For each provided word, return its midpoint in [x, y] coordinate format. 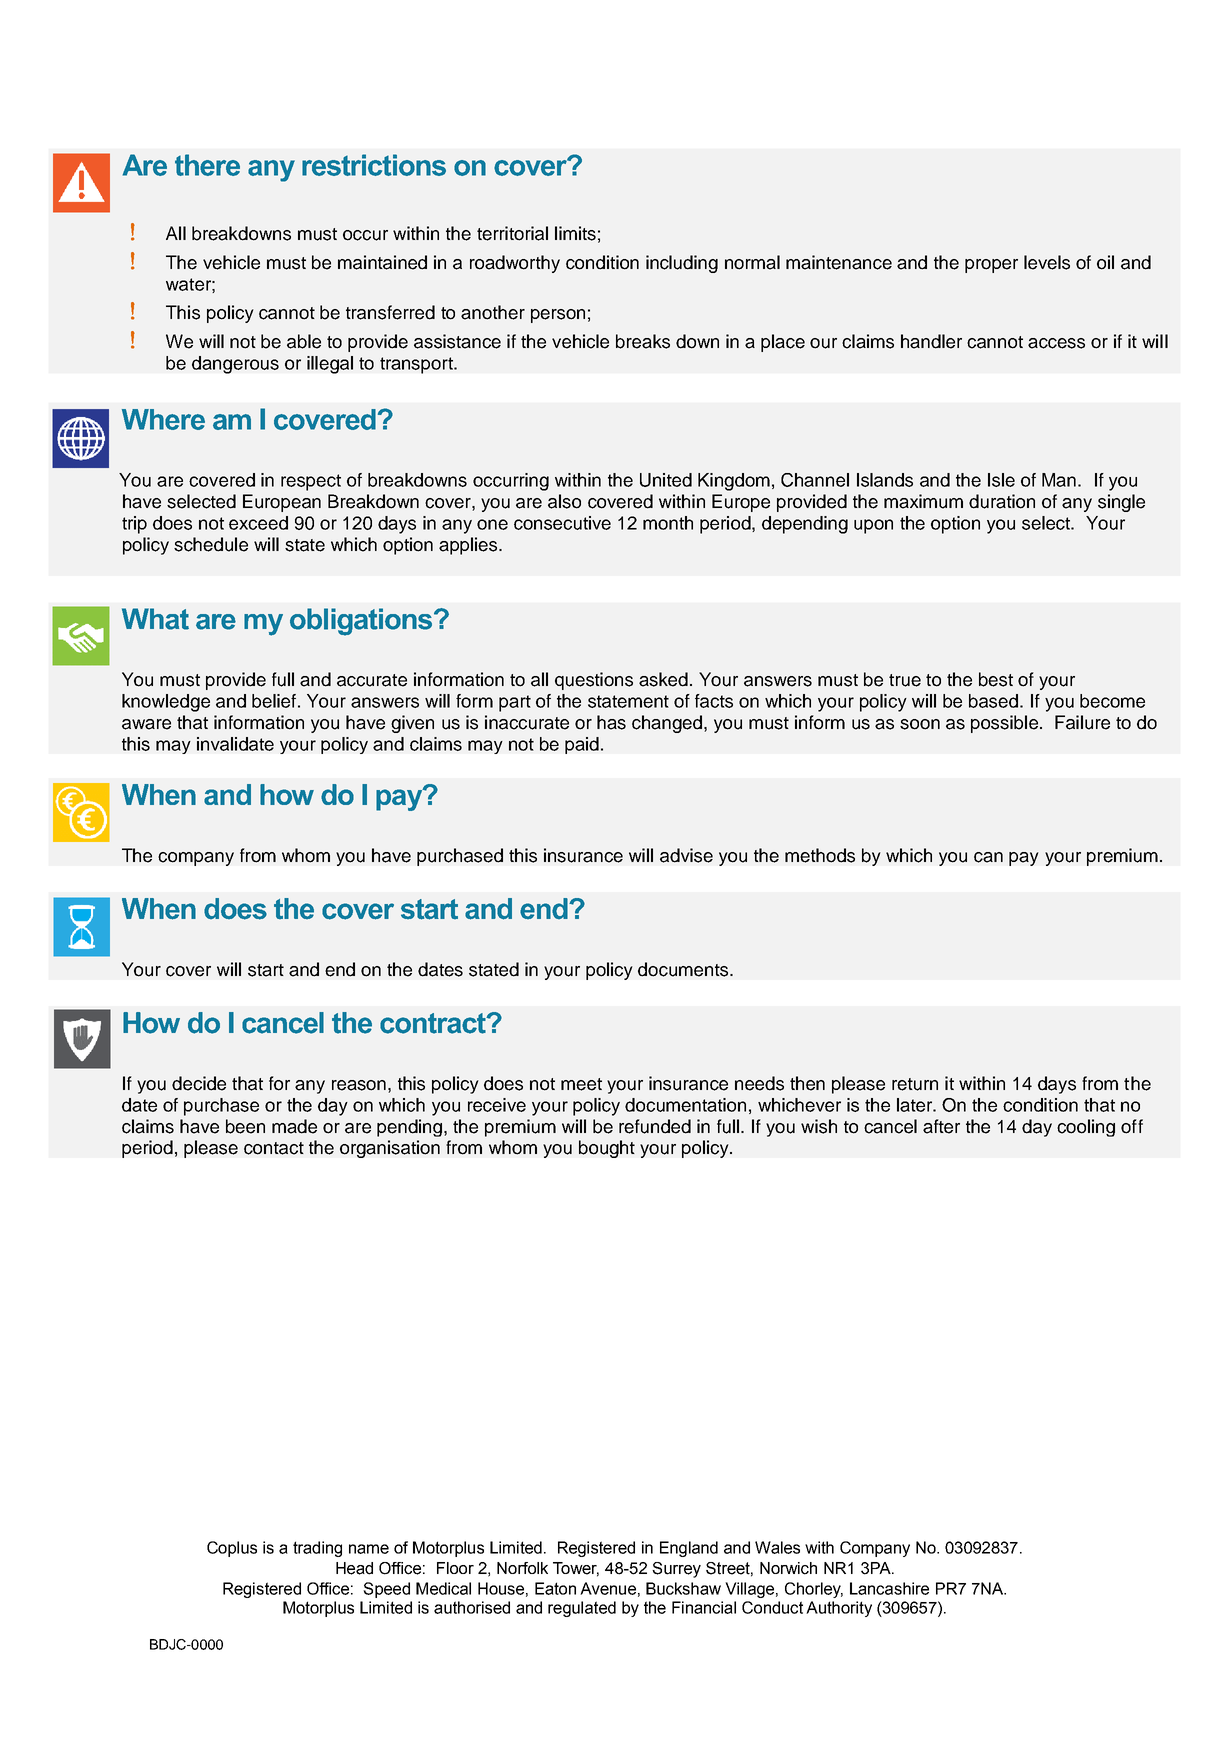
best [996, 679]
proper [991, 266]
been [245, 1126]
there [207, 165]
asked [663, 679]
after [941, 1126]
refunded [655, 1126]
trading [317, 1549]
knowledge [166, 703]
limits [575, 233]
